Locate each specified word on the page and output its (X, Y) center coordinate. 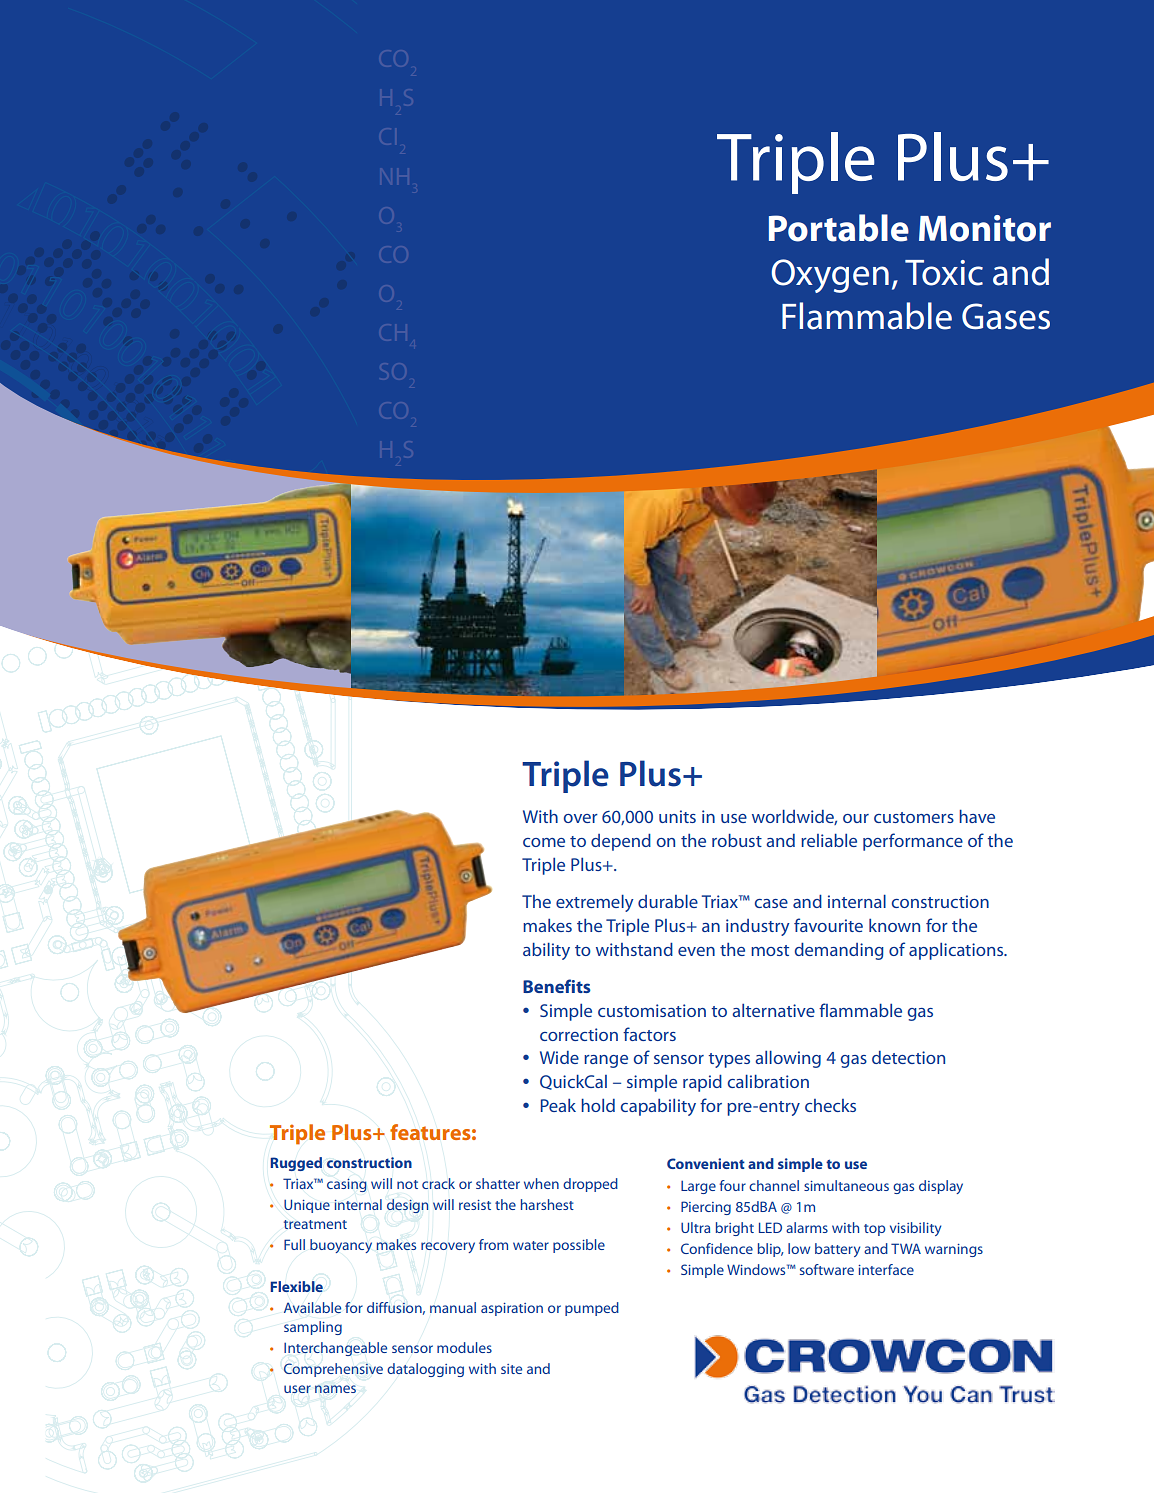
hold (598, 1105)
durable (668, 901)
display (941, 1187)
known (894, 925)
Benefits (557, 986)
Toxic (944, 273)
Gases (1006, 316)
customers (914, 817)
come (544, 842)
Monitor (985, 228)
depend (621, 842)
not (407, 1184)
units (677, 816)
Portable (839, 228)
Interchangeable (335, 1349)
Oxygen (830, 276)
